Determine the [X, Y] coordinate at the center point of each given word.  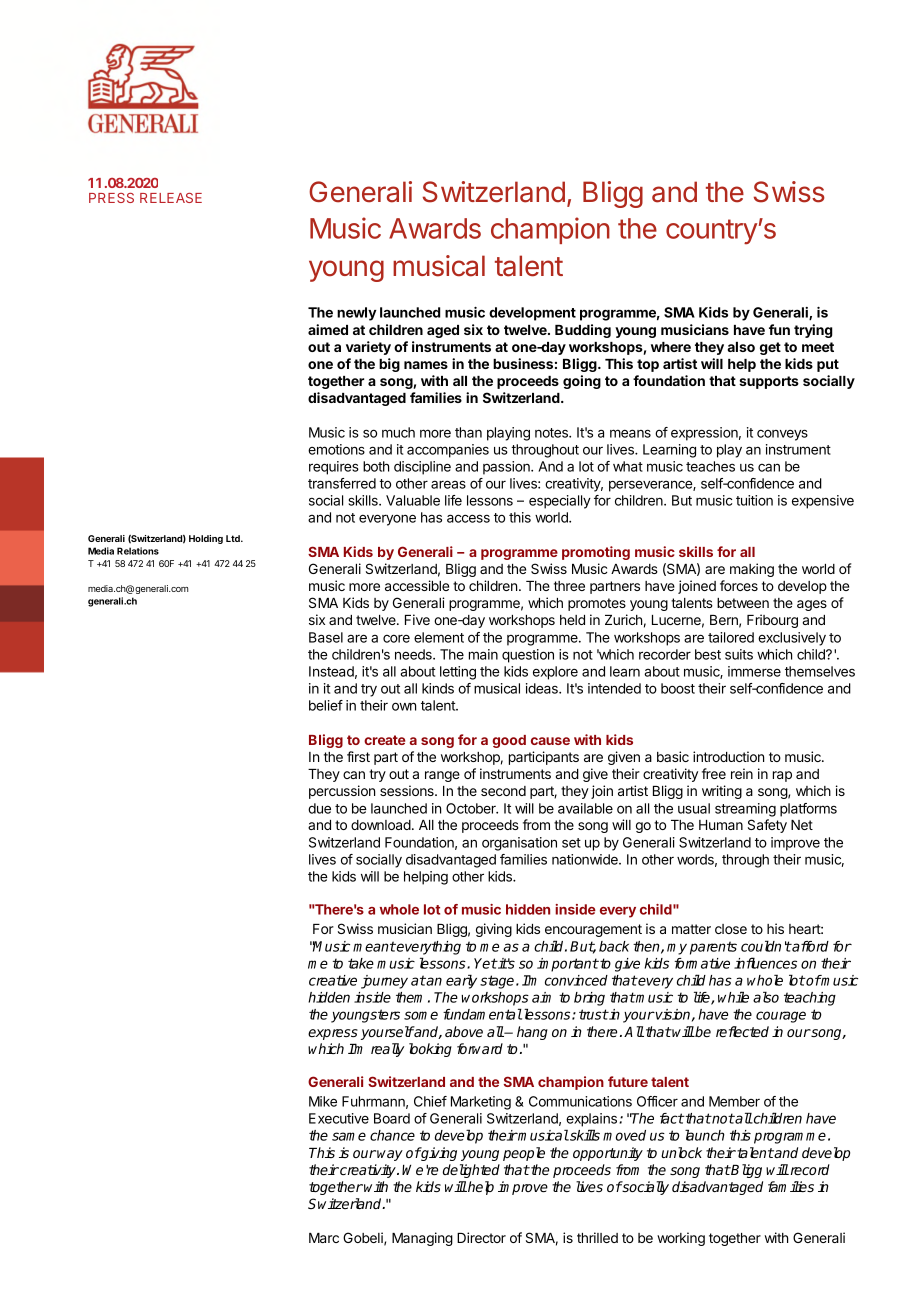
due [319, 808]
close [731, 929]
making [752, 570]
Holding [206, 539]
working [681, 1239]
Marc [324, 1238]
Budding [583, 331]
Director [481, 1237]
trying [813, 331]
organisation [519, 844]
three [569, 586]
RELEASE [171, 198]
